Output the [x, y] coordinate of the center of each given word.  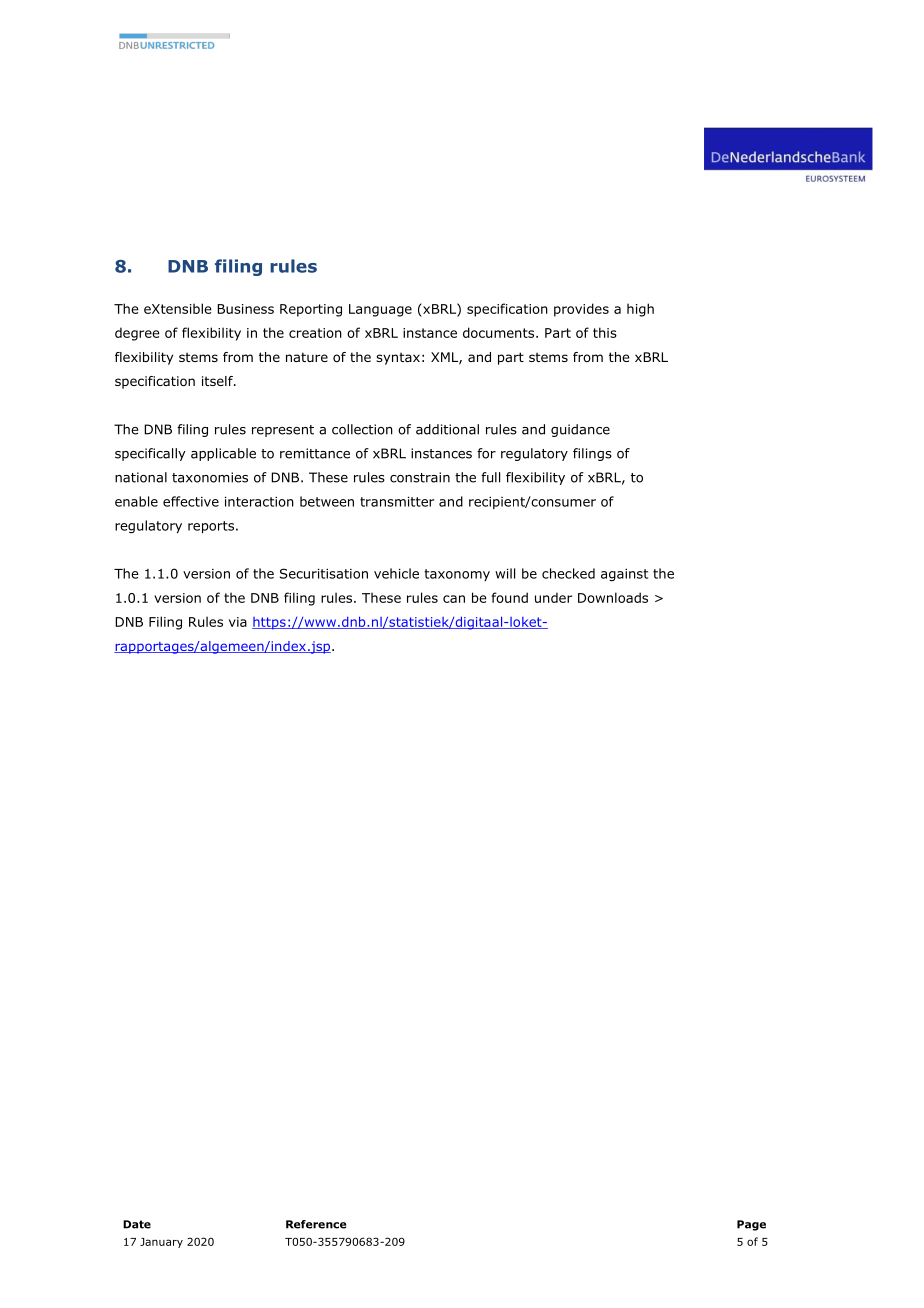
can [454, 599]
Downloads [613, 597]
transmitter [397, 502]
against [624, 575]
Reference [316, 1224]
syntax [398, 358]
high [640, 310]
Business [245, 309]
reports [211, 527]
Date [137, 1224]
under [553, 597]
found [510, 597]
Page [751, 1225]
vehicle [396, 573]
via [238, 622]
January [161, 1243]
